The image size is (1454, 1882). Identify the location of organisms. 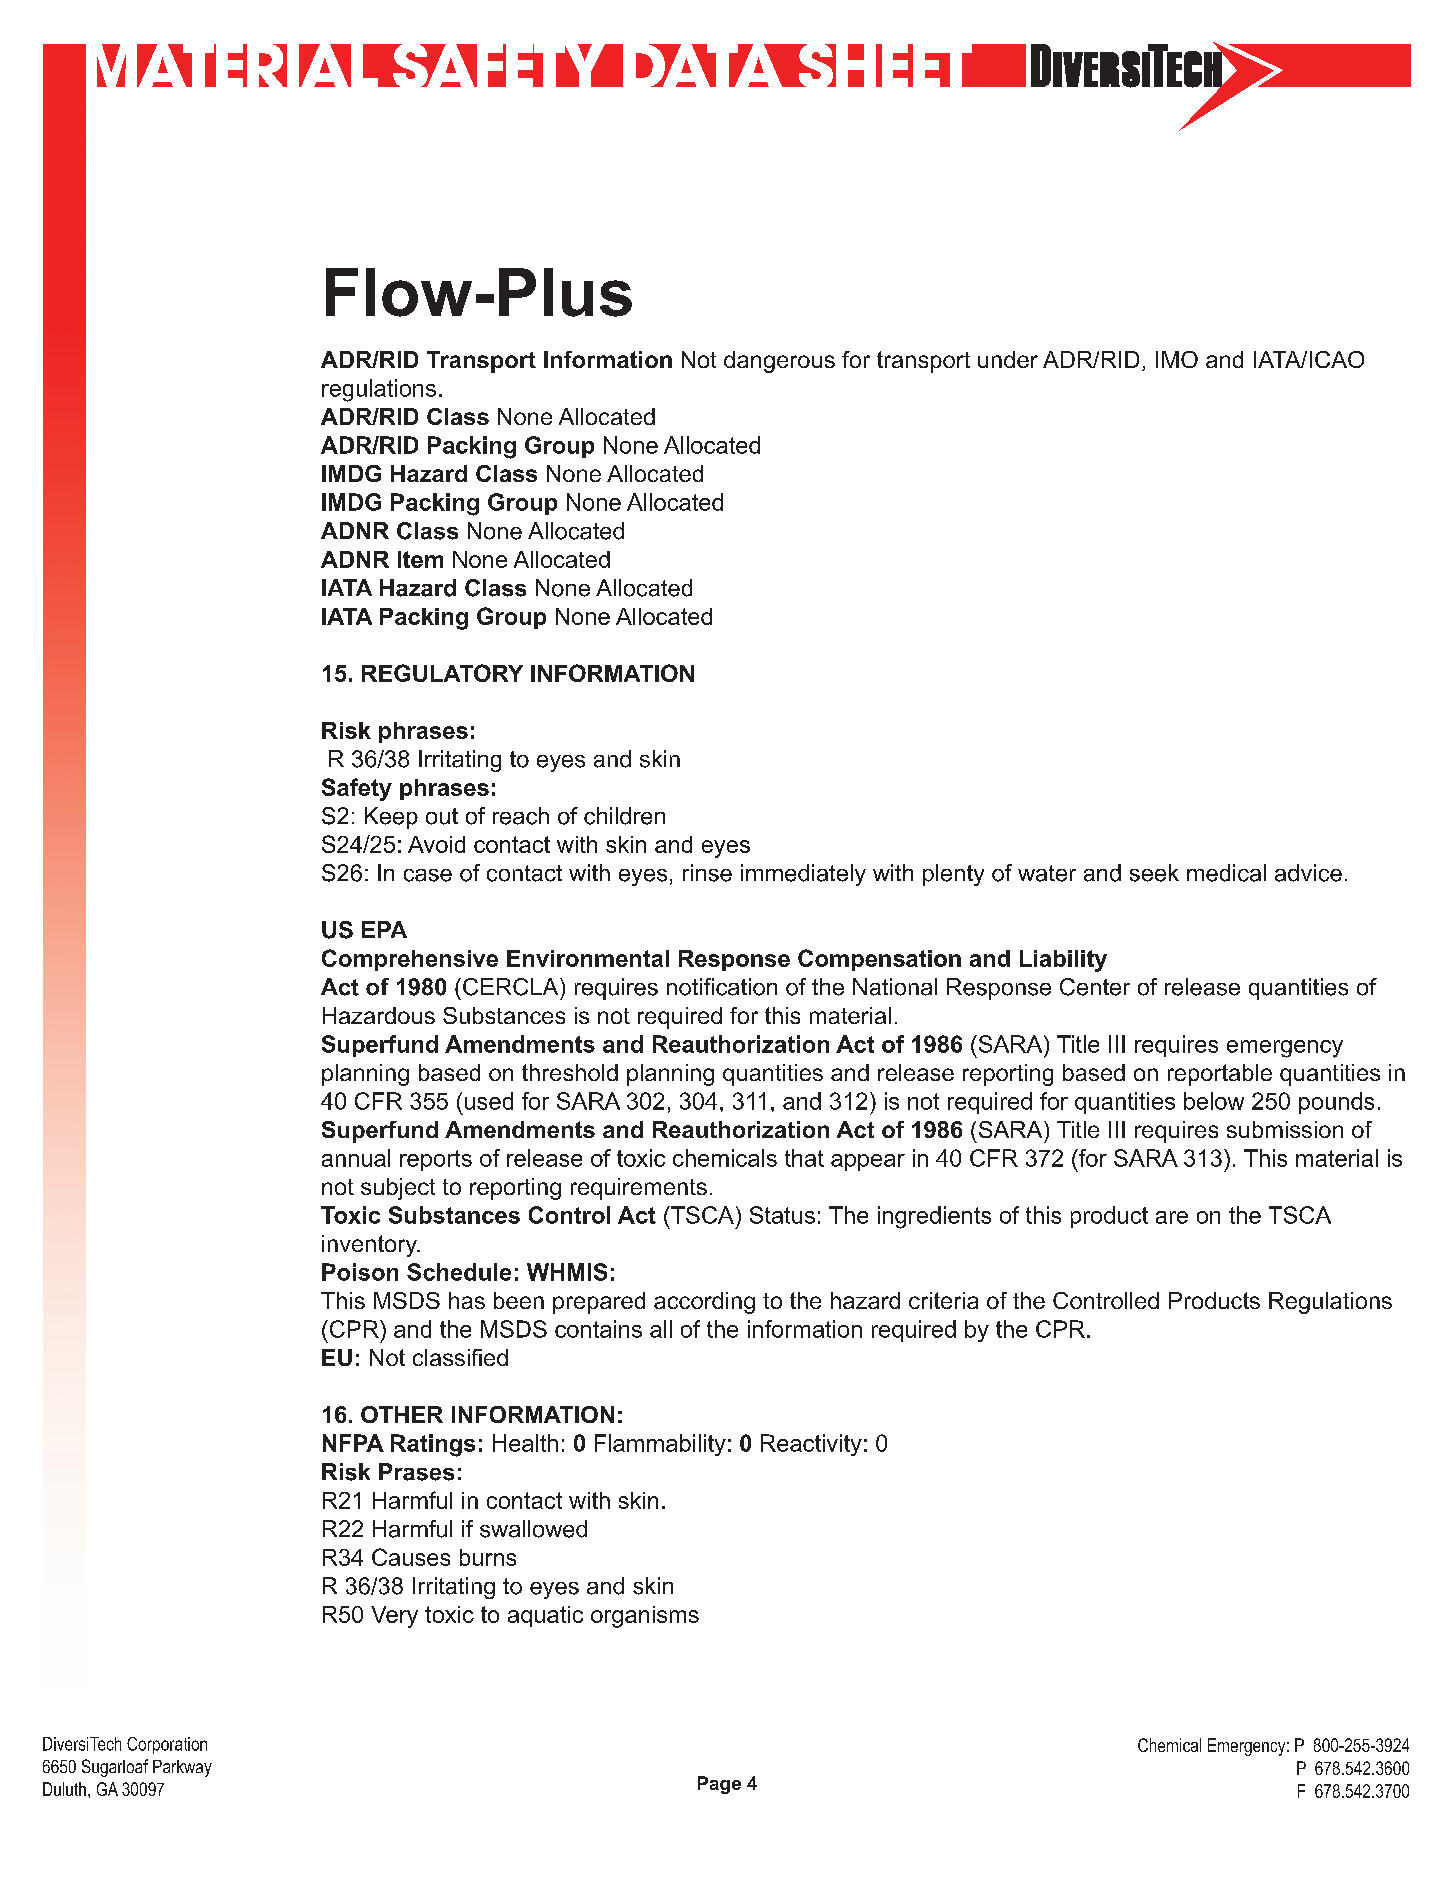
(645, 1617).
